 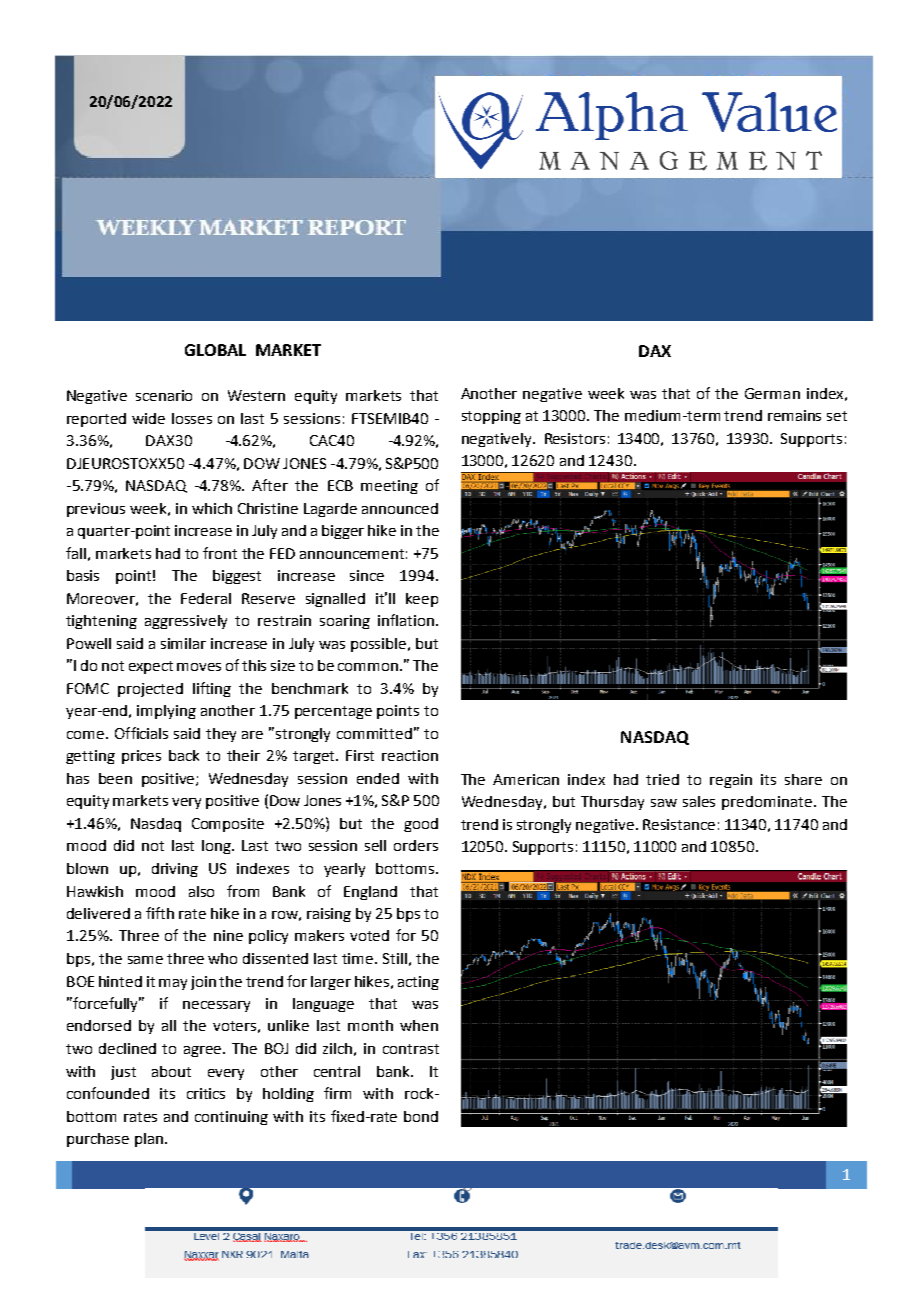 I want to click on Resistance, so click(x=679, y=824).
